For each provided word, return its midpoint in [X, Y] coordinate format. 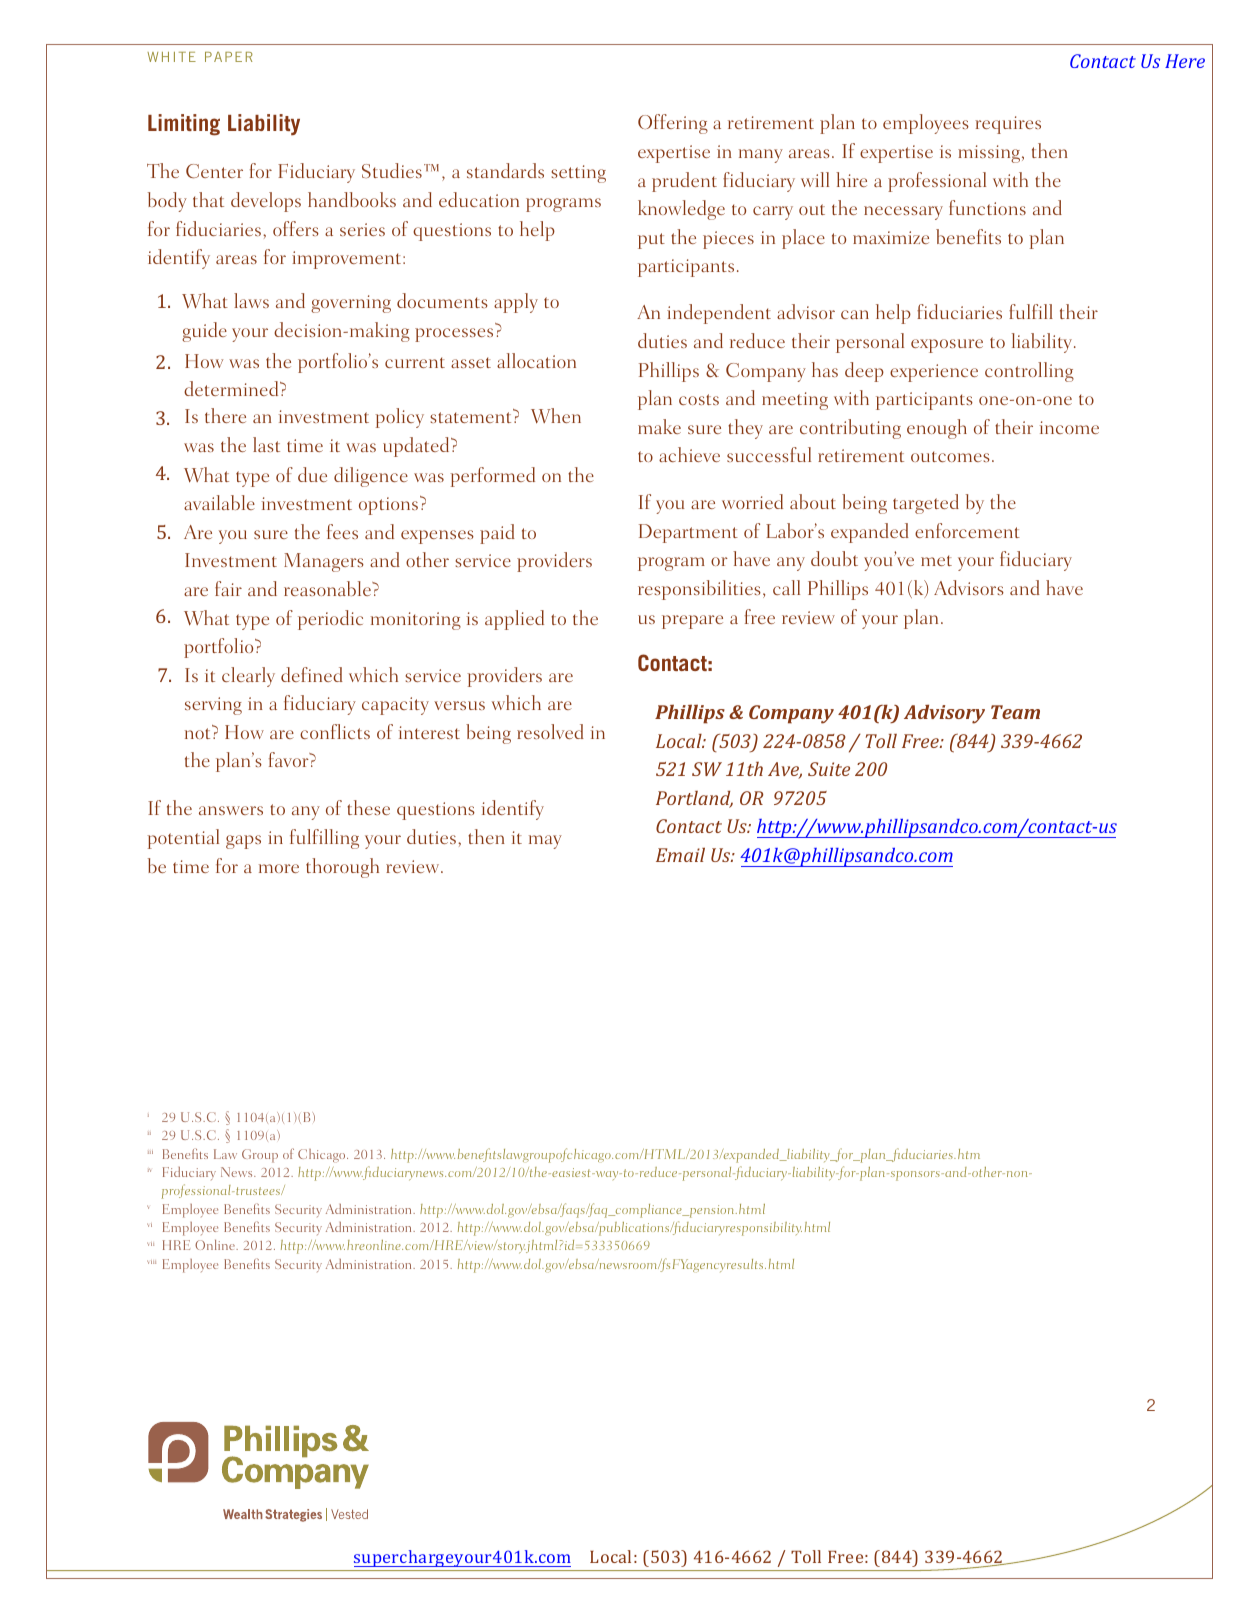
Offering [673, 124]
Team [1015, 712]
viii [151, 1262]
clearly [248, 677]
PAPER [229, 57]
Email [680, 854]
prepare [692, 622]
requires [1008, 125]
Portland [694, 799]
